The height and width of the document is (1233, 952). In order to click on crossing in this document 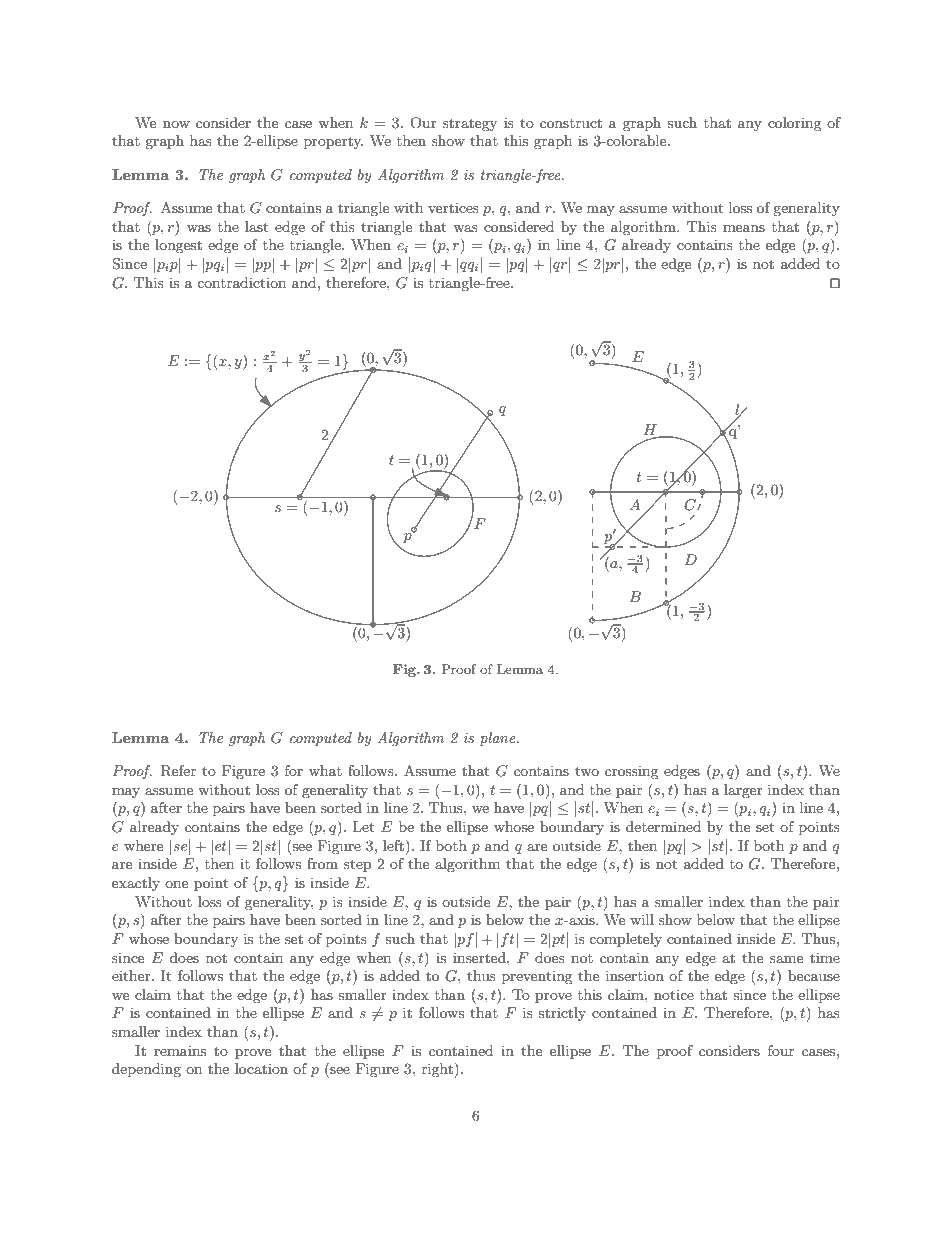, I will do `click(632, 772)`.
